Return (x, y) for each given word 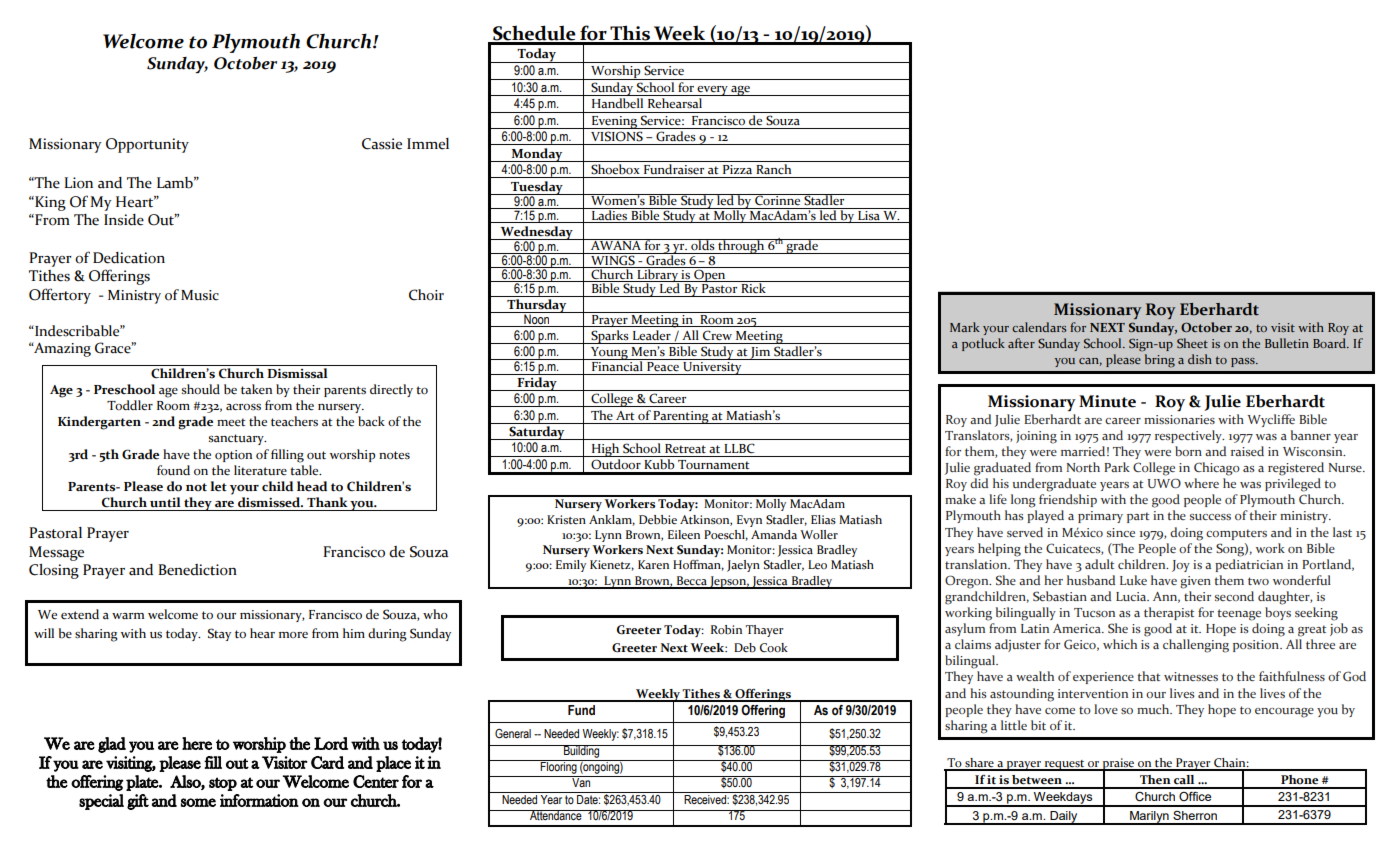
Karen (653, 565)
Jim (761, 353)
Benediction (197, 570)
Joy (1181, 566)
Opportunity (147, 145)
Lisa (869, 214)
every (713, 91)
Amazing (61, 349)
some (198, 802)
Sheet (1192, 343)
